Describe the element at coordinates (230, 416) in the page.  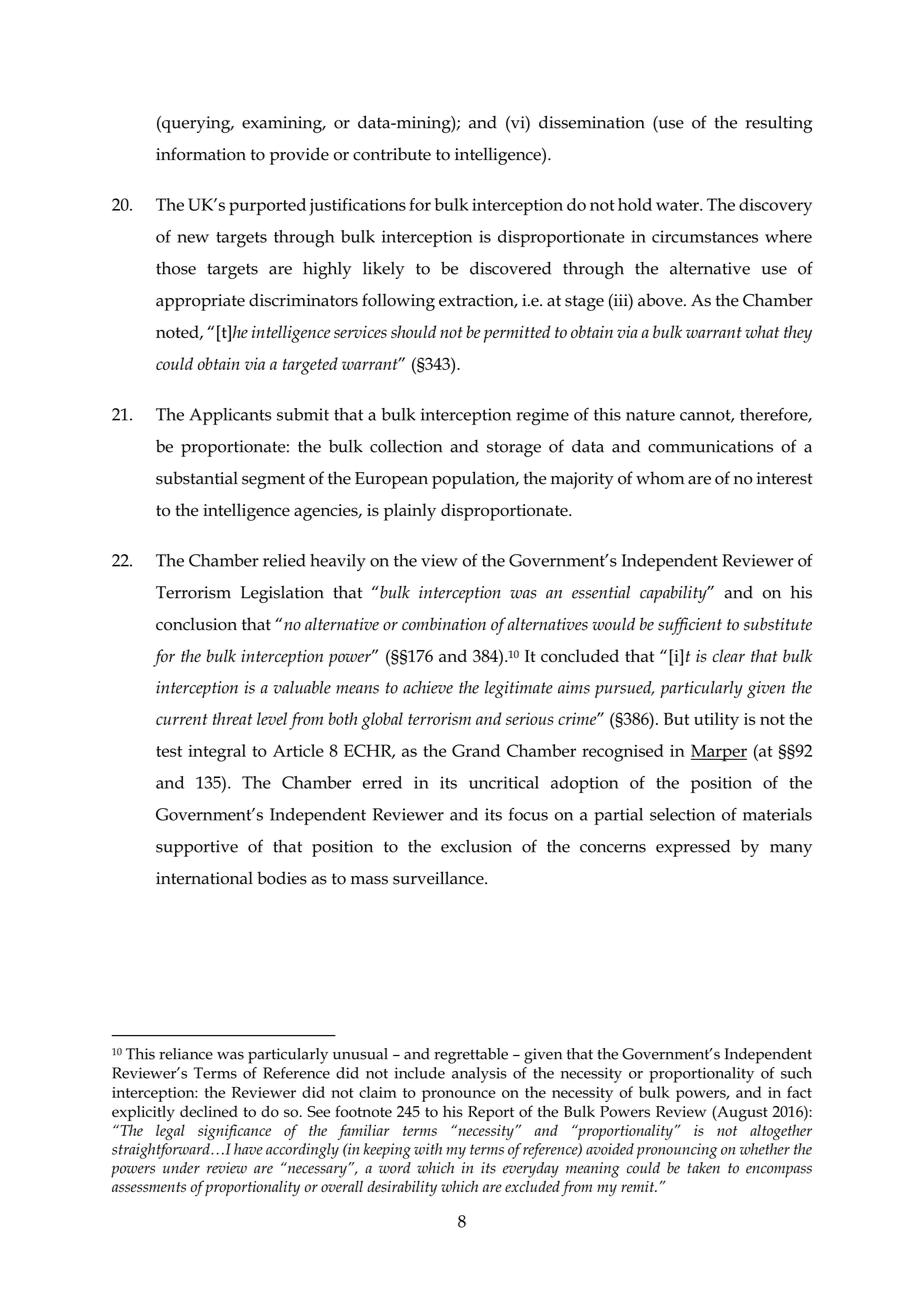
I see `Applicants` at that location.
